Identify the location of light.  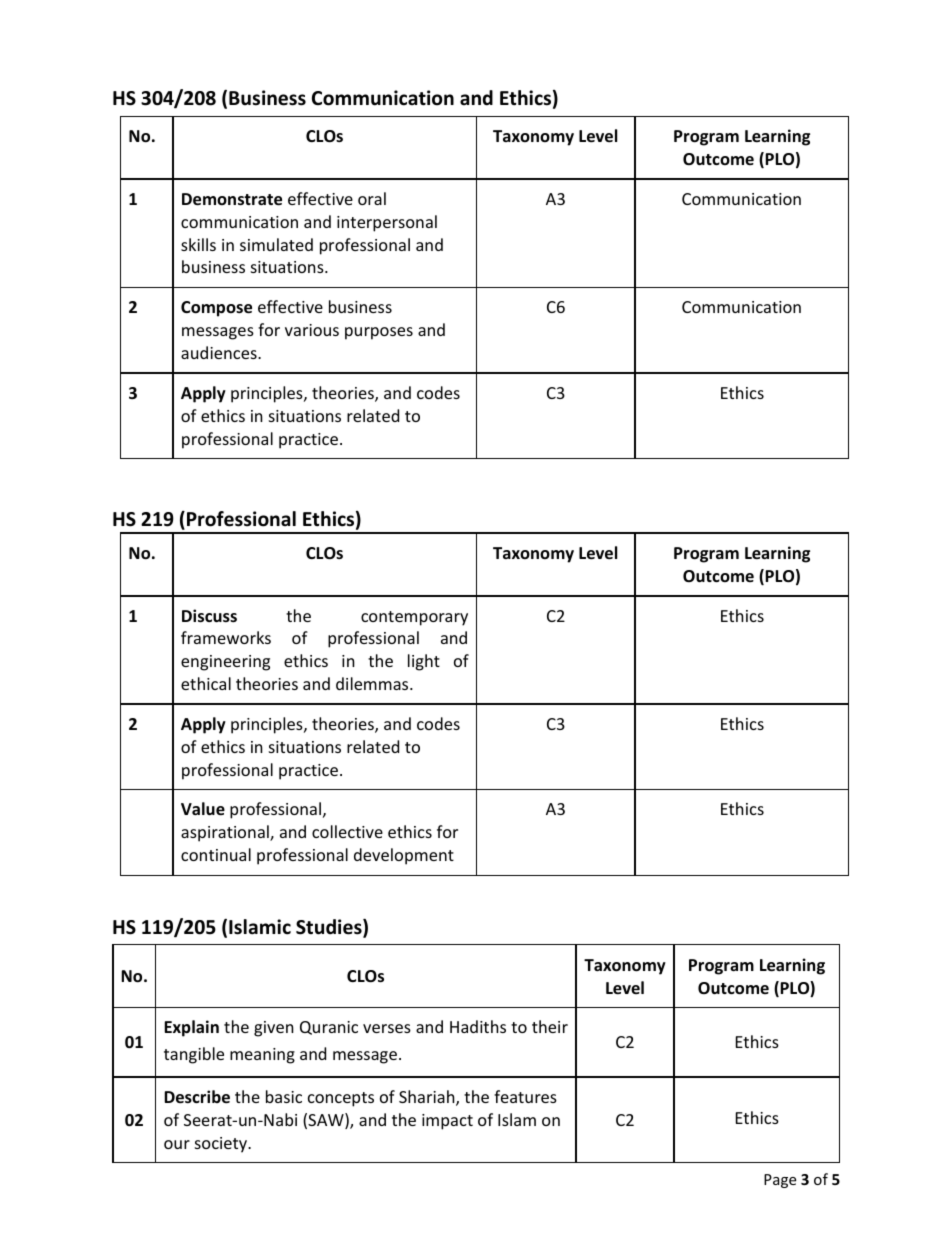
(424, 662).
